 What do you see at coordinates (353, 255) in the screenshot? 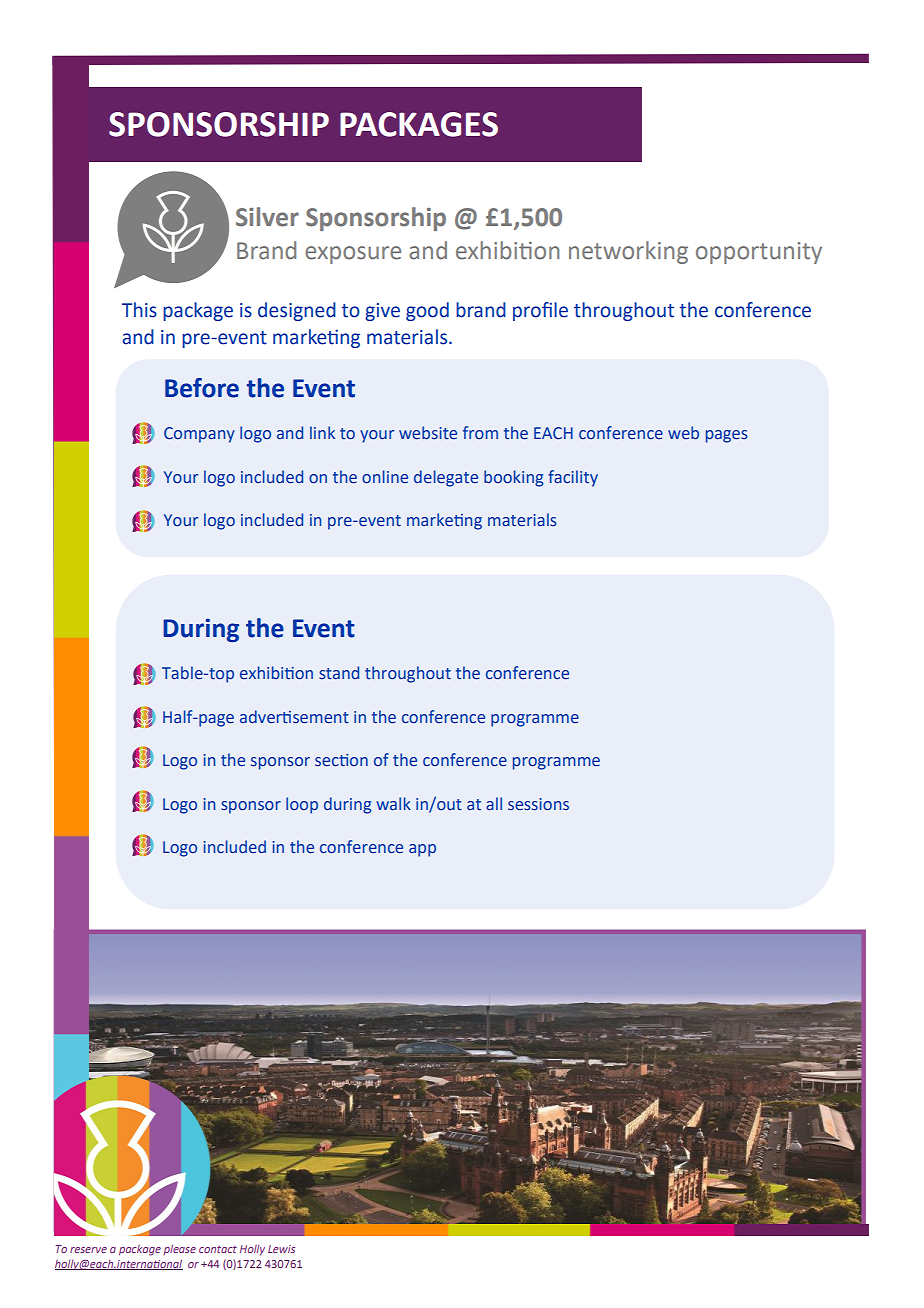
I see `exposure` at bounding box center [353, 255].
